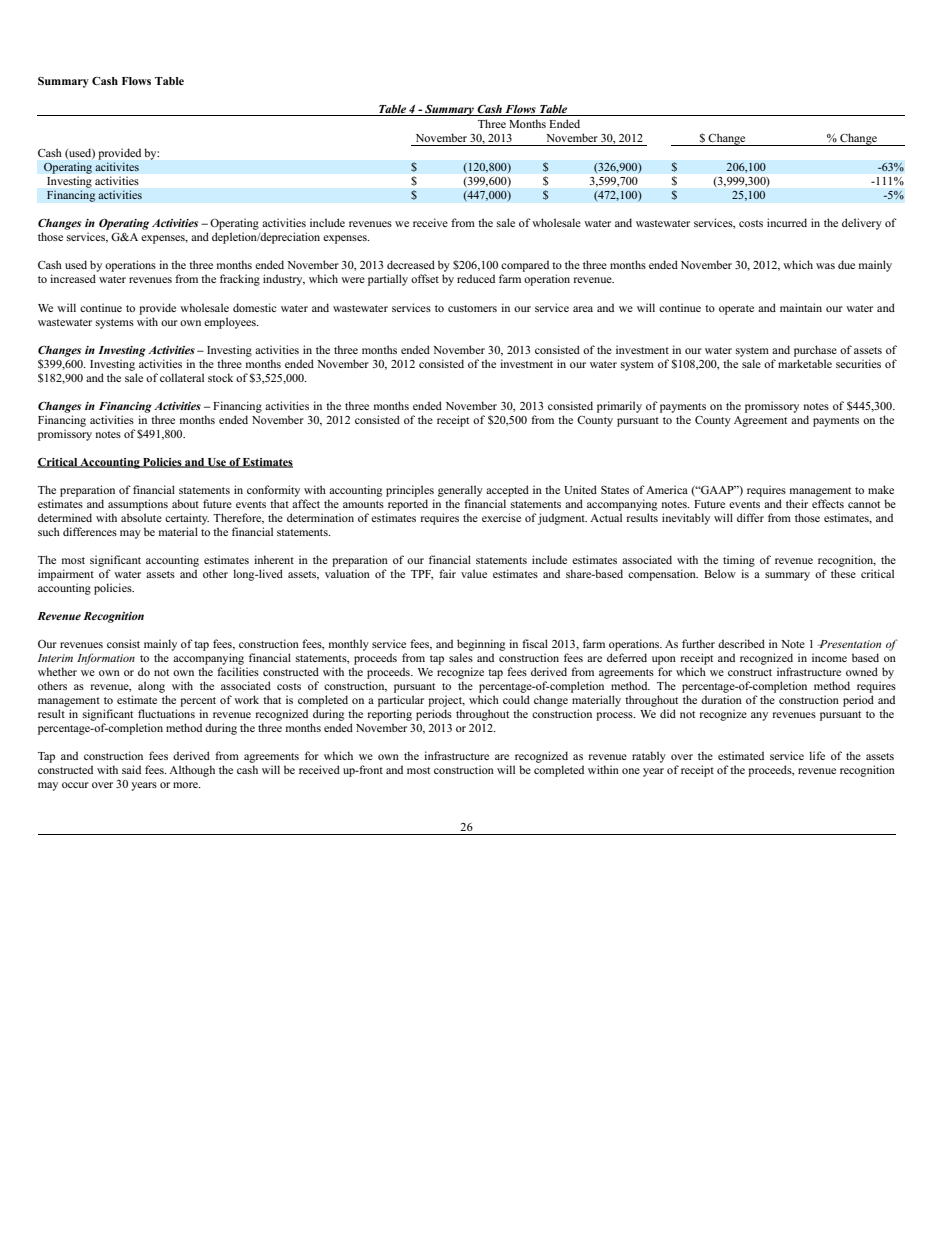 This document has height=1233, width=952. Describe the element at coordinates (106, 659) in the document. I see `Information` at that location.
